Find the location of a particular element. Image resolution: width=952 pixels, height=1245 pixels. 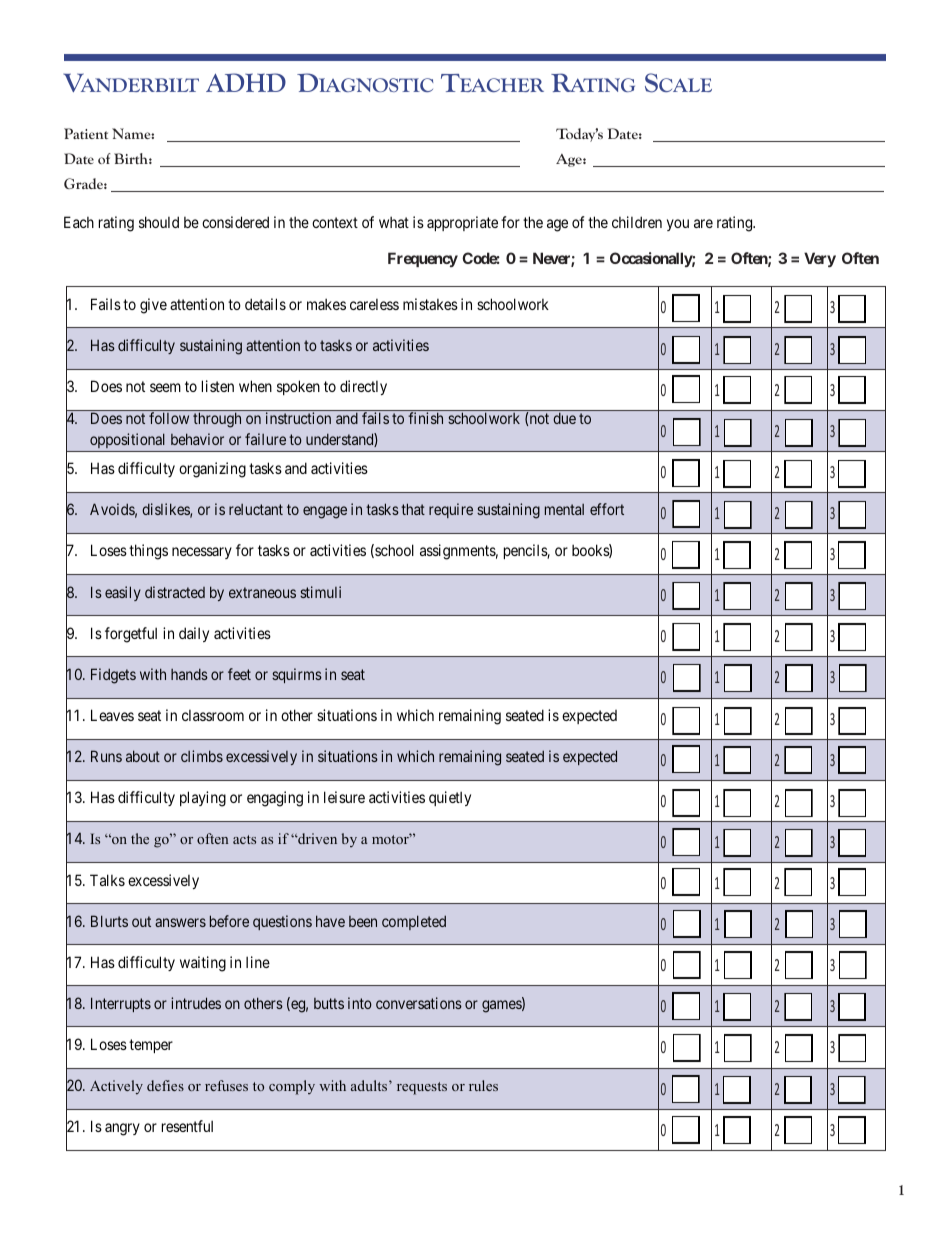

you is located at coordinates (678, 225).
